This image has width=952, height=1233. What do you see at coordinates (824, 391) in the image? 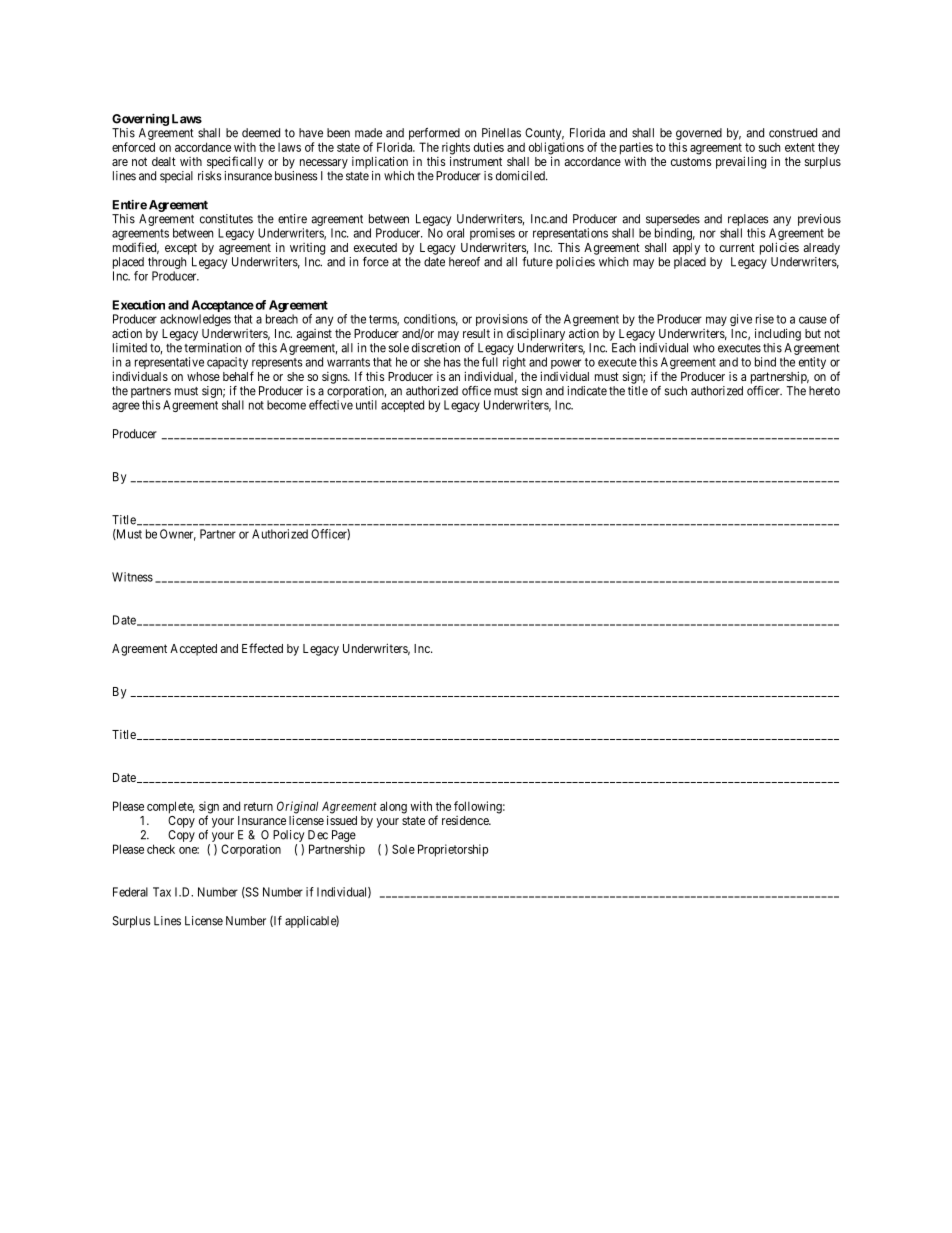
I see `hereto` at bounding box center [824, 391].
